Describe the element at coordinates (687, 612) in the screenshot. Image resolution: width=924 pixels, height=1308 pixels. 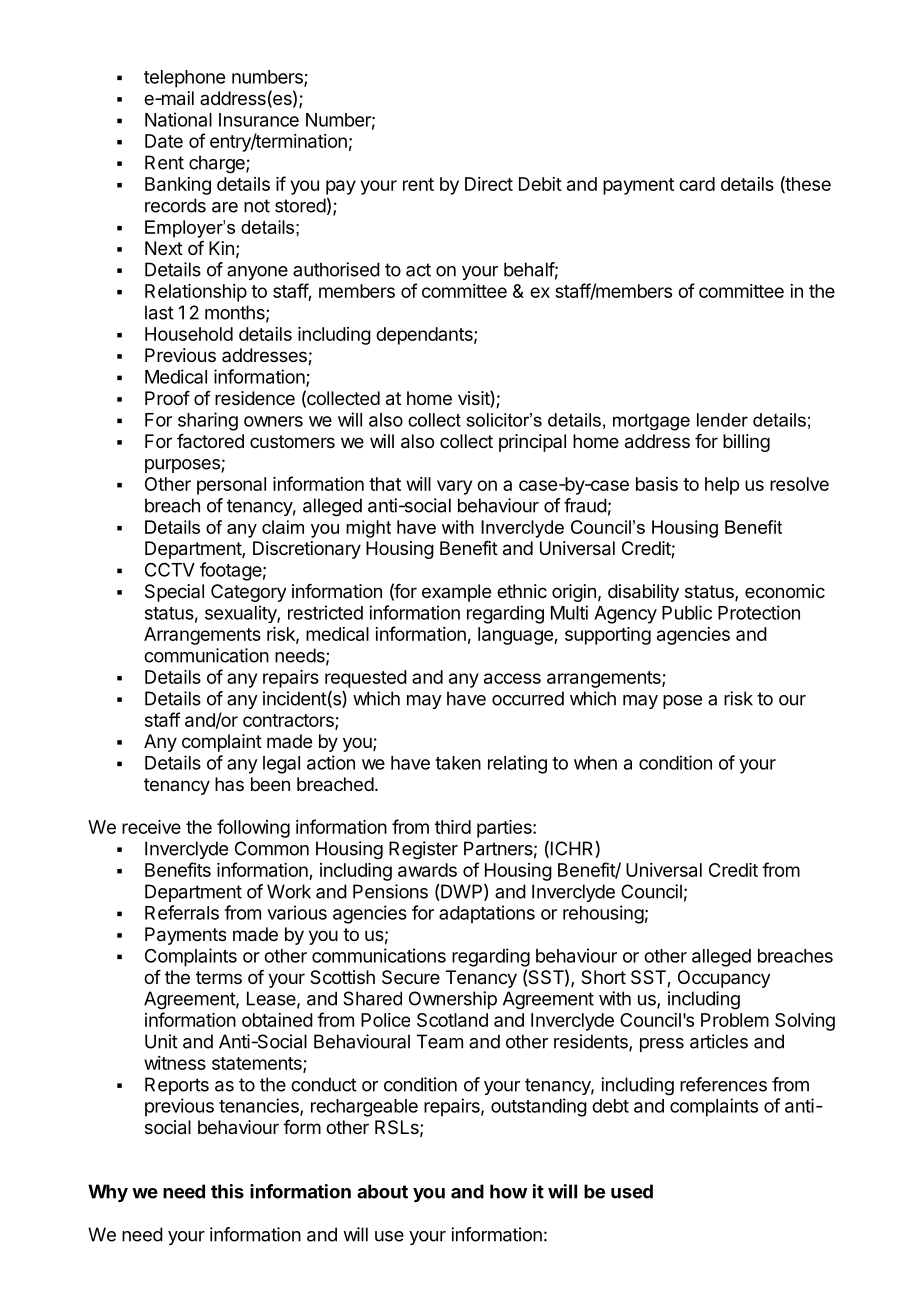
I see `Public` at that location.
